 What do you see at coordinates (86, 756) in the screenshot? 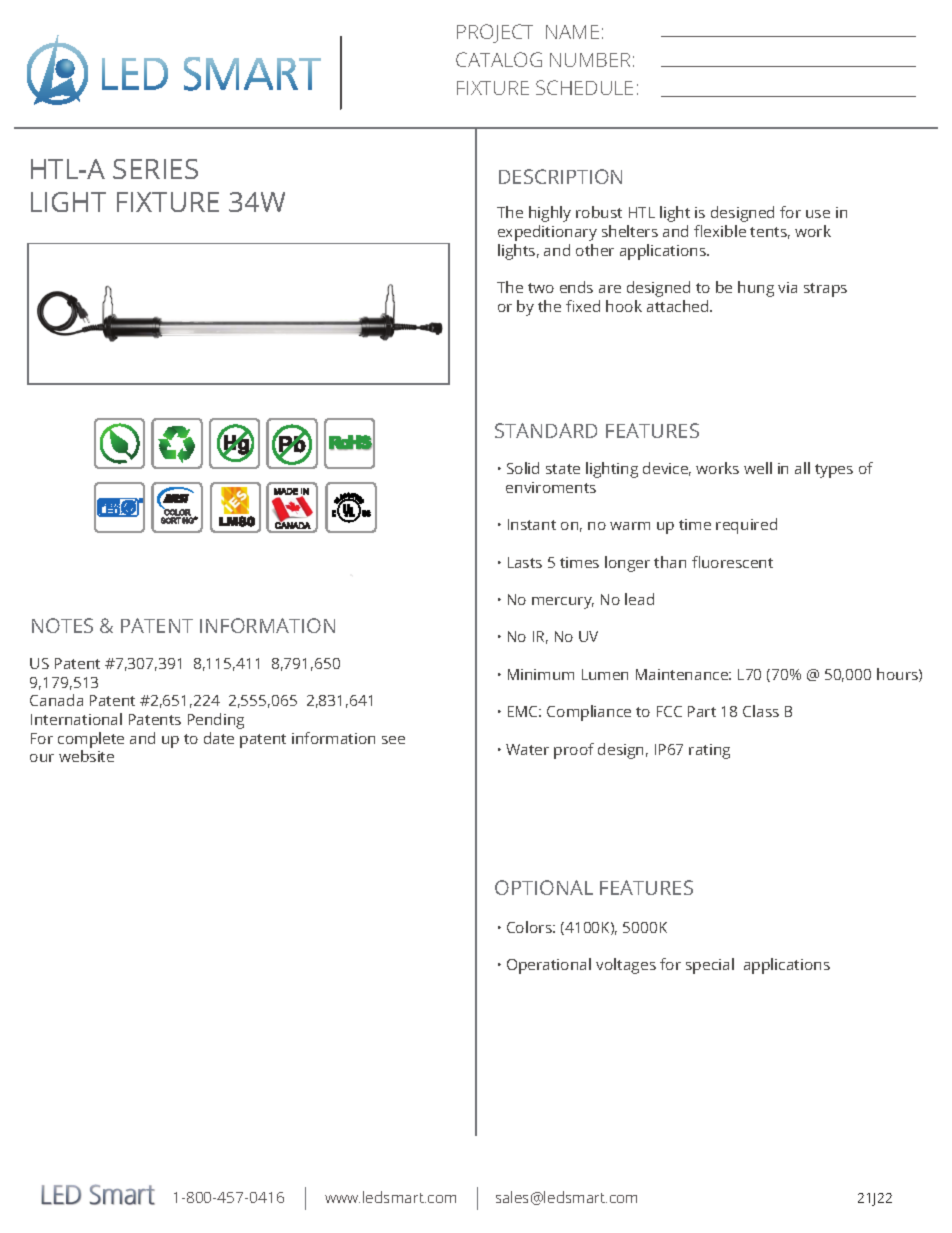
I see `website` at bounding box center [86, 756].
